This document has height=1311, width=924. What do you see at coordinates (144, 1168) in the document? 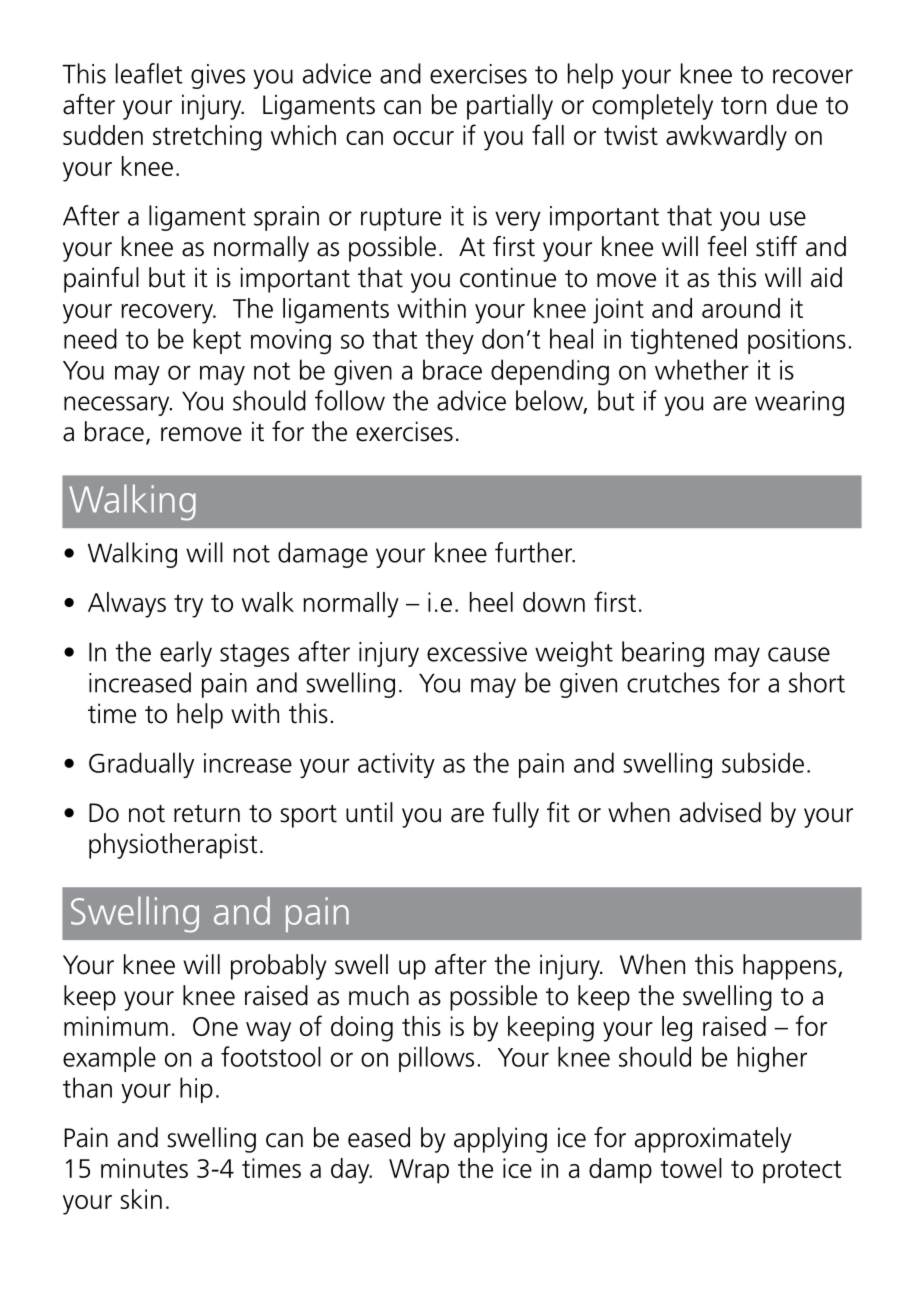
I see `minutes` at bounding box center [144, 1168].
